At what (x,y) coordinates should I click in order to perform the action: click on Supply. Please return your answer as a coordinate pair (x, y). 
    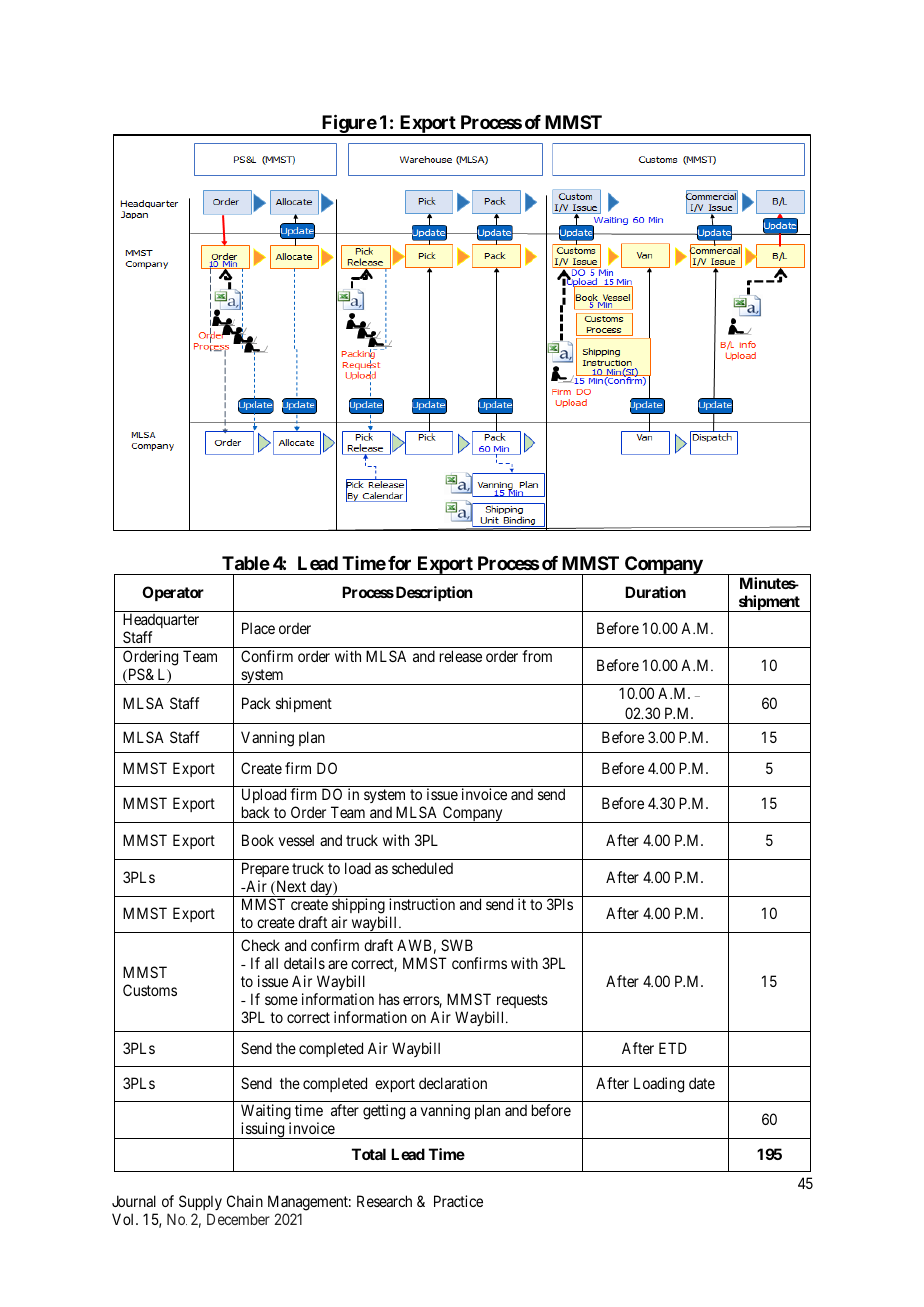
    Looking at the image, I should click on (200, 1202).
